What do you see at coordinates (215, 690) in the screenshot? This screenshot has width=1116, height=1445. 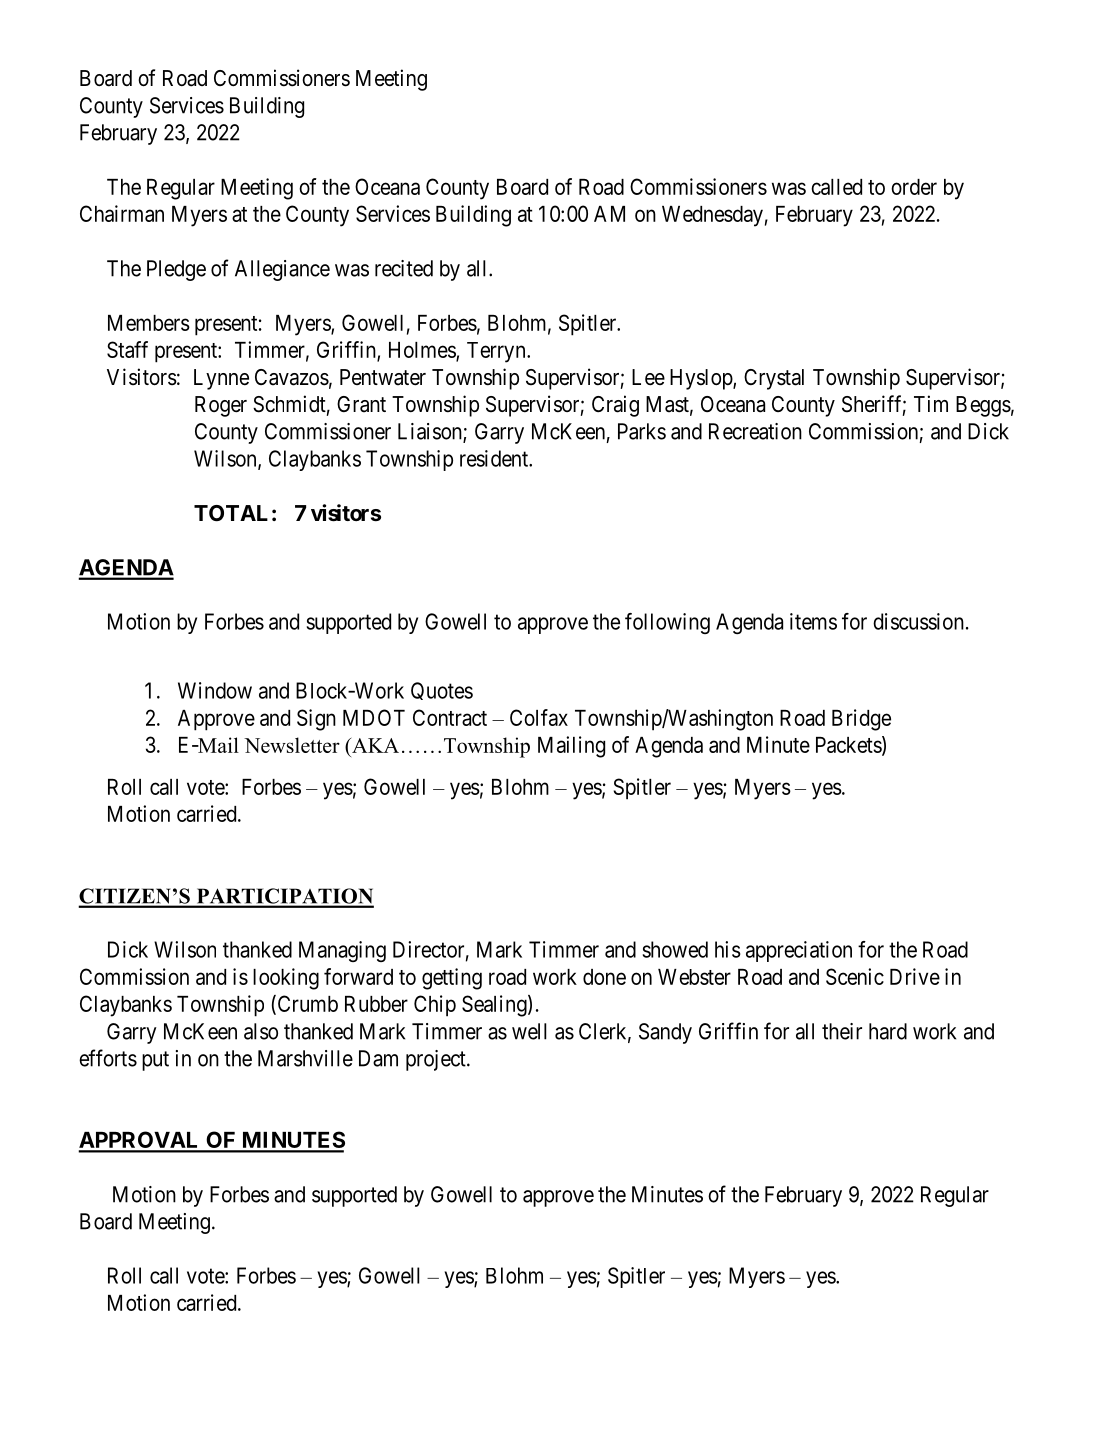 I see `Window` at bounding box center [215, 690].
